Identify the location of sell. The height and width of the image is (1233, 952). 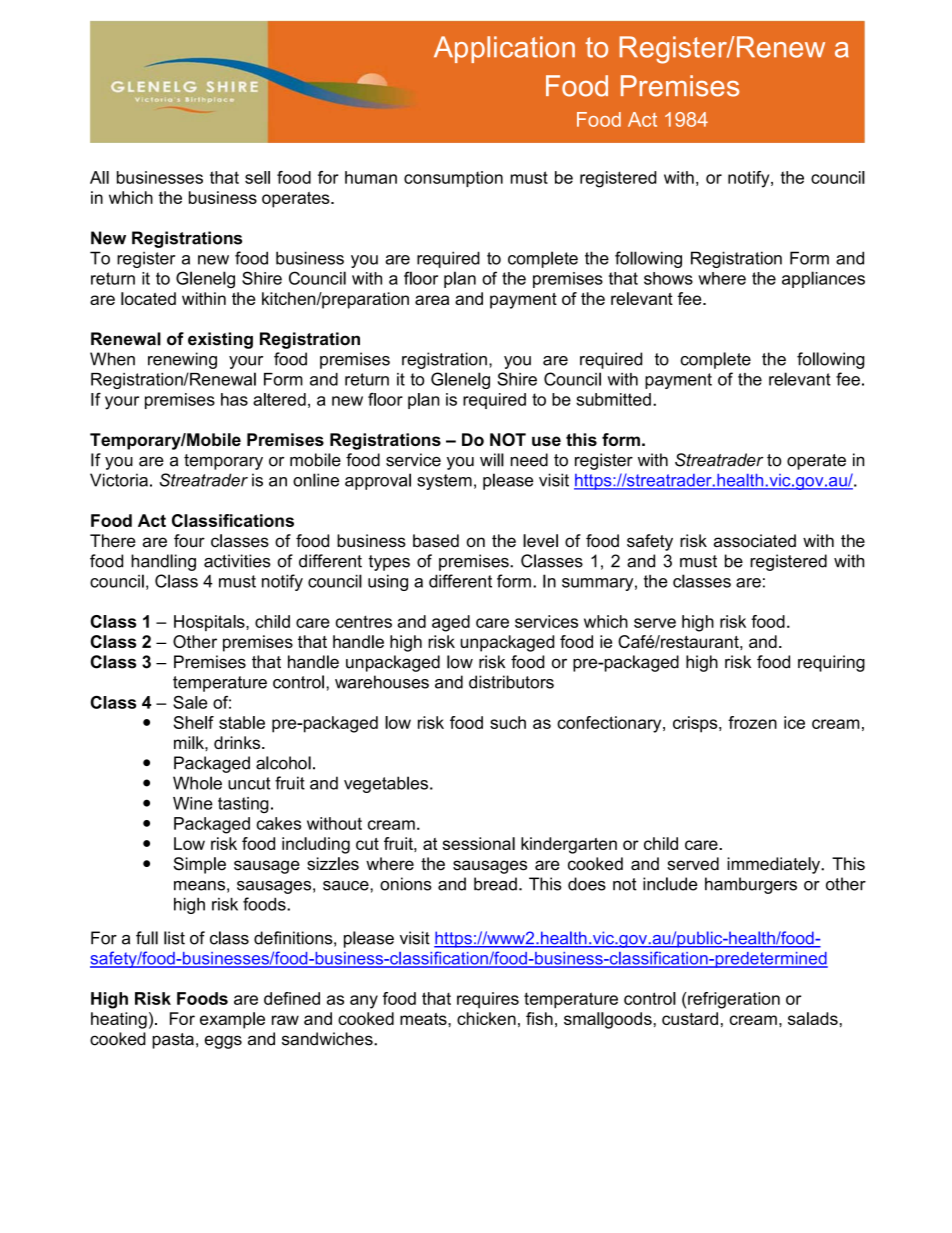
(257, 177).
